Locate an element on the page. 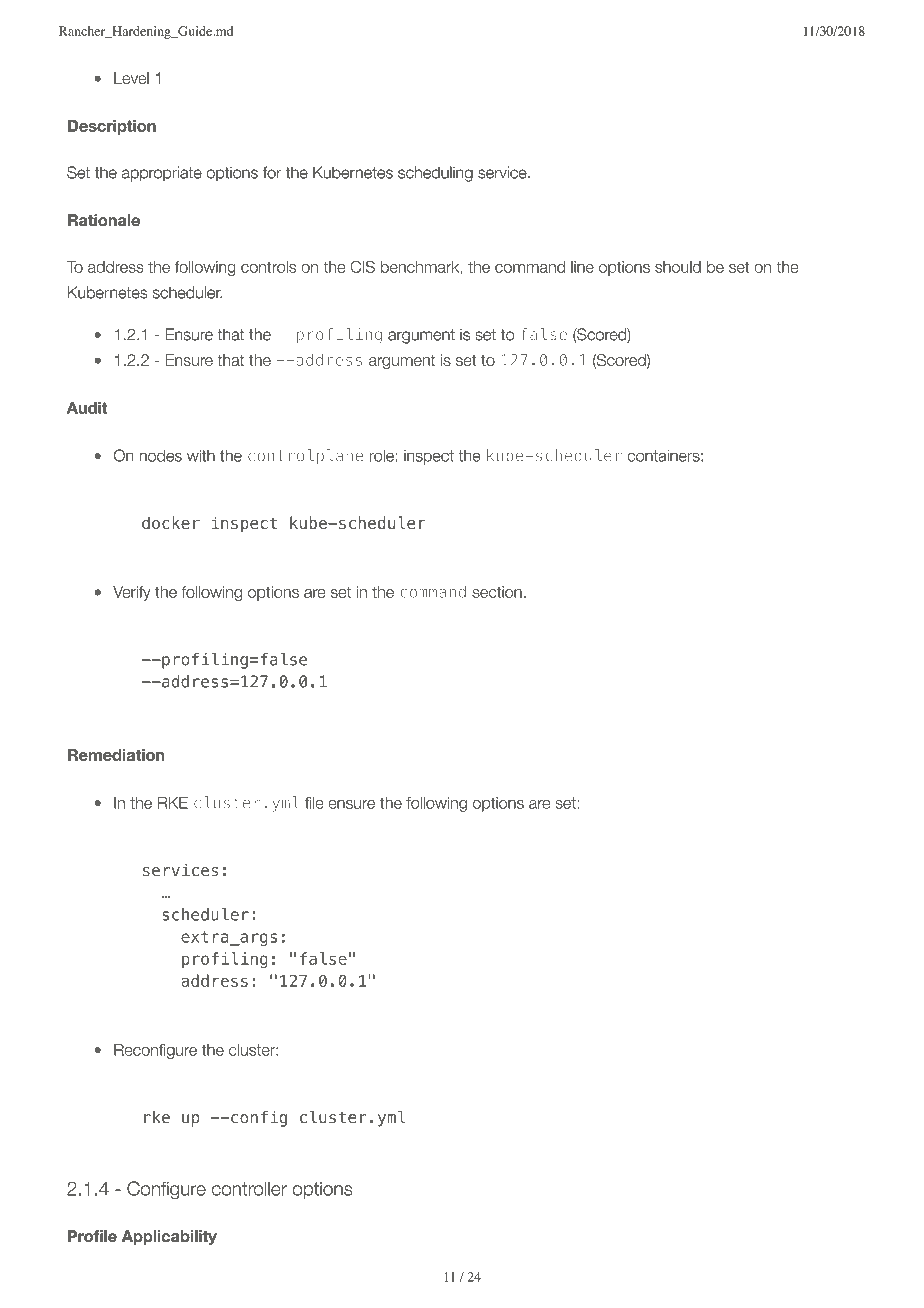 This page has width=924, height=1308. line is located at coordinates (582, 267).
